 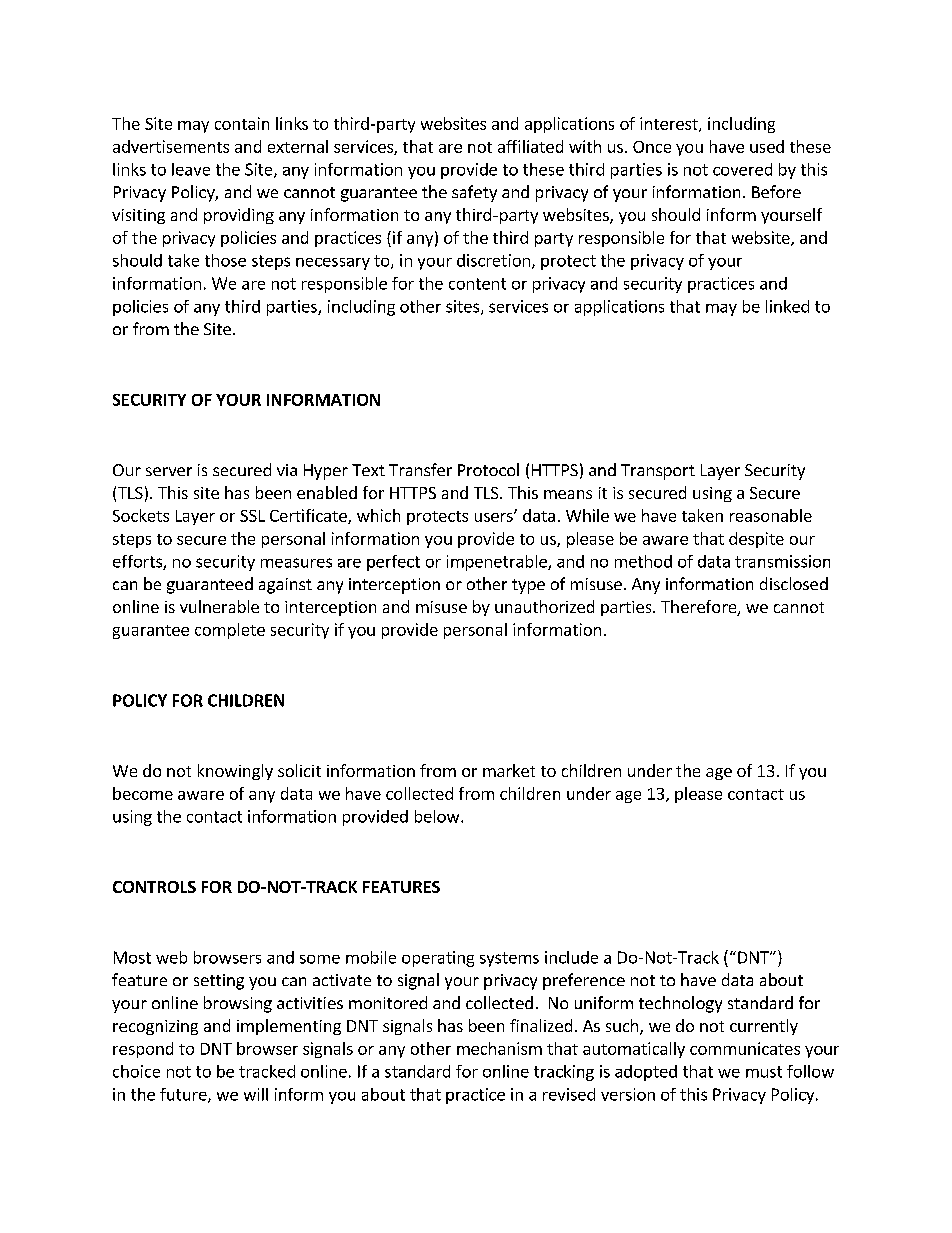 What do you see at coordinates (794, 583) in the image?
I see `disclosed` at bounding box center [794, 583].
